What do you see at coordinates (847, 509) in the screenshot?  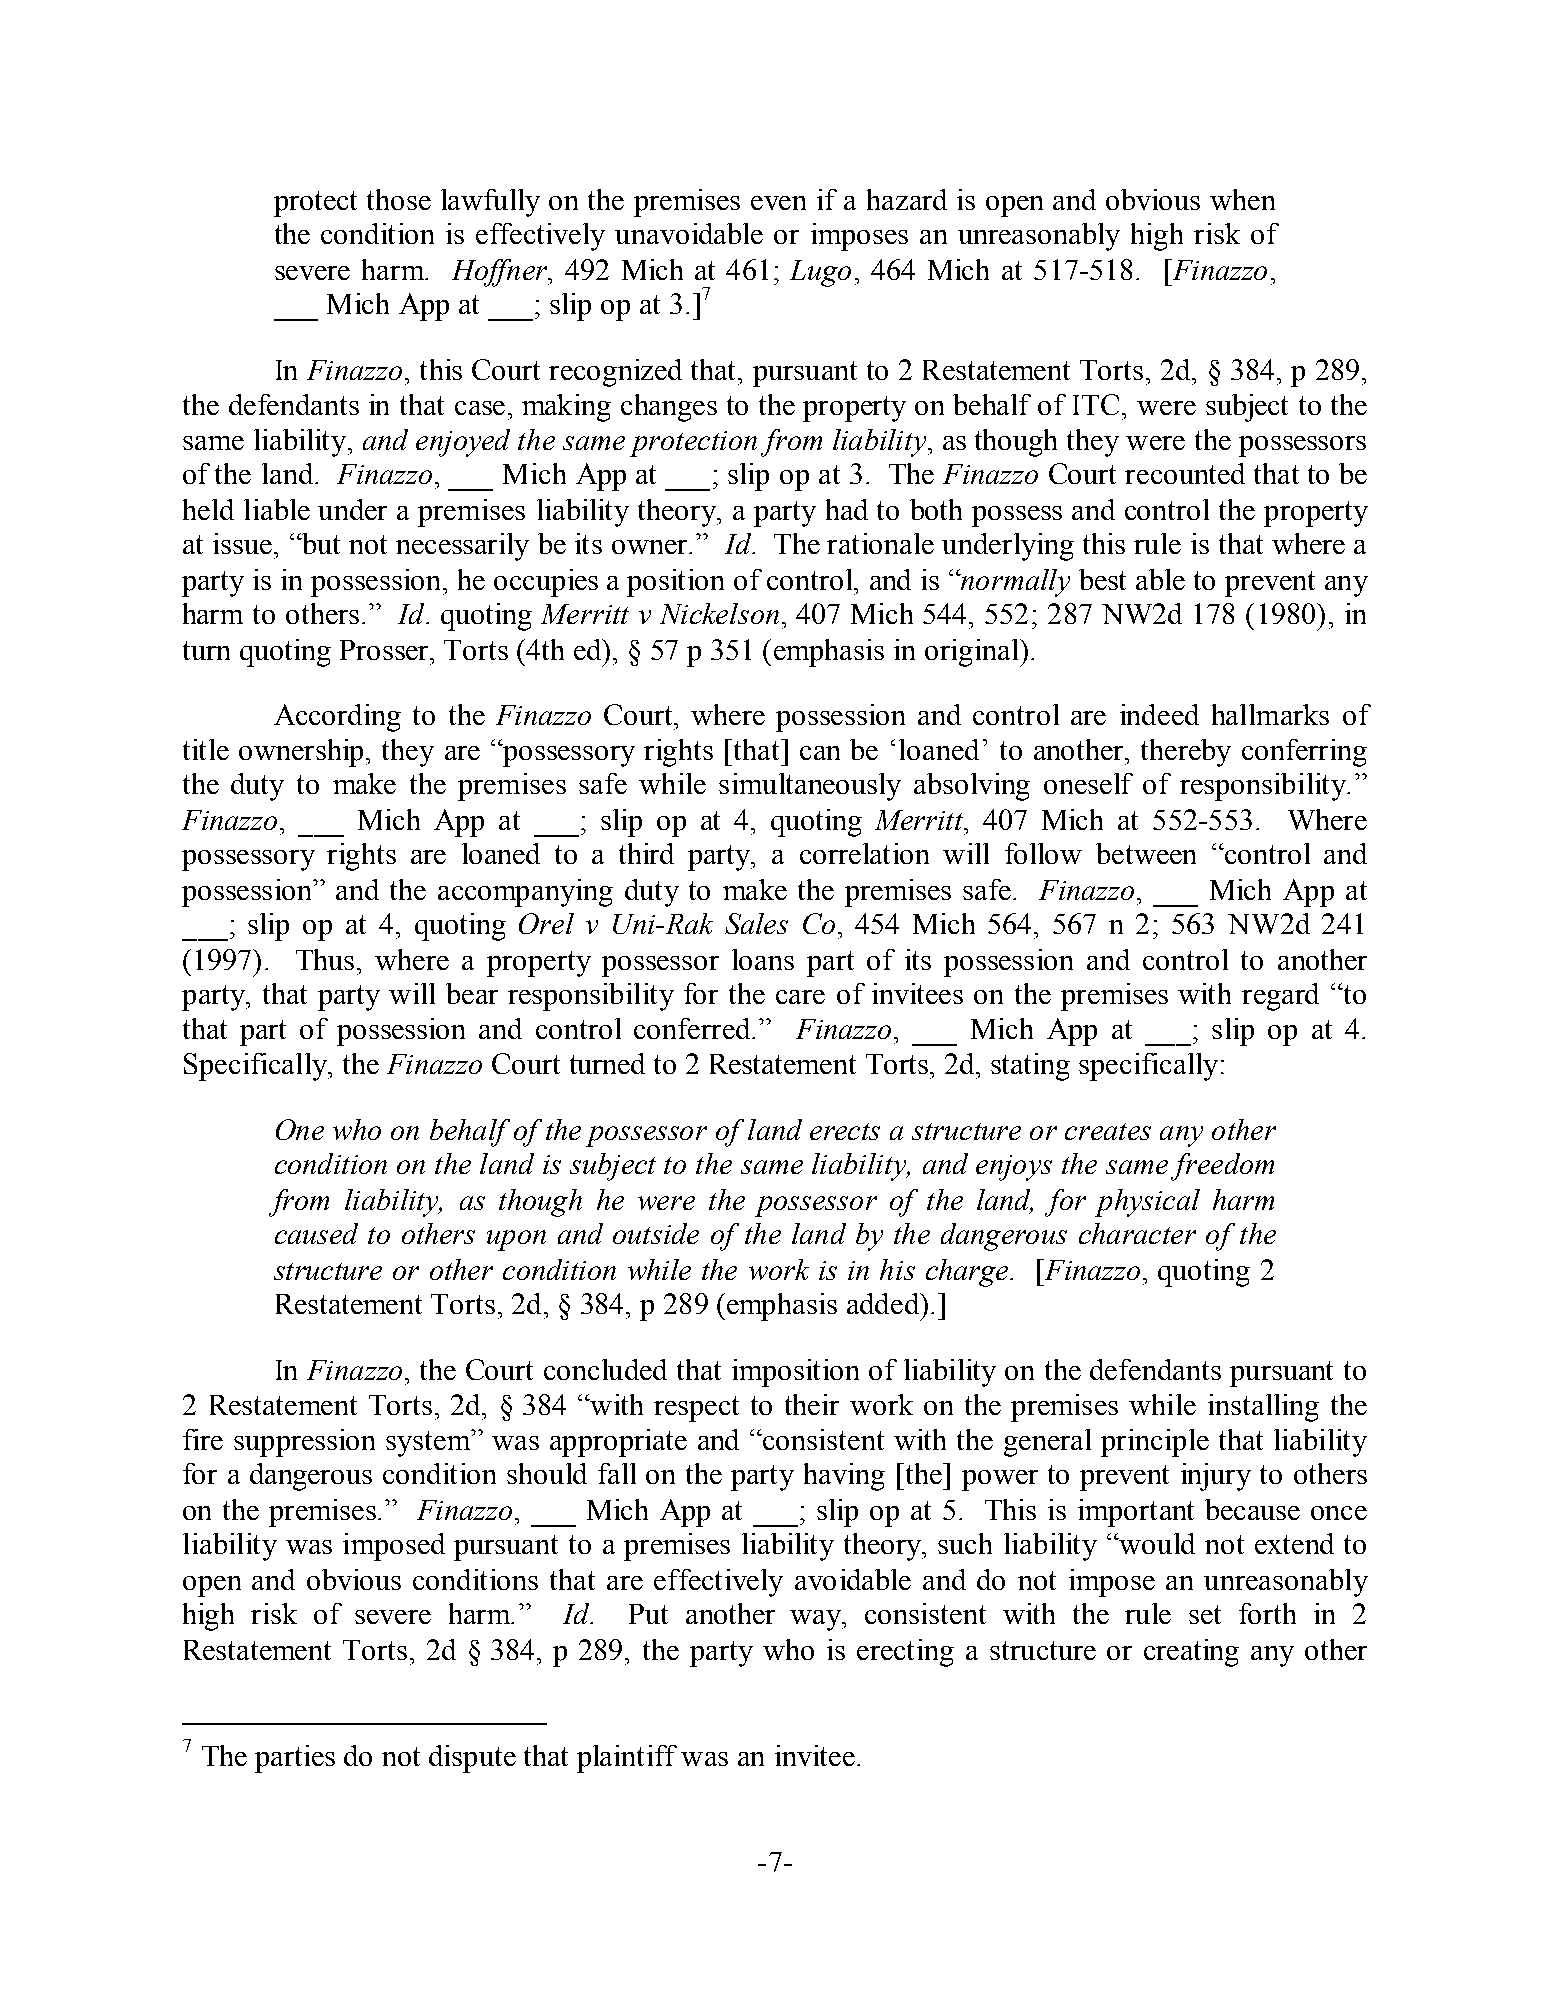 I see `had` at bounding box center [847, 509].
